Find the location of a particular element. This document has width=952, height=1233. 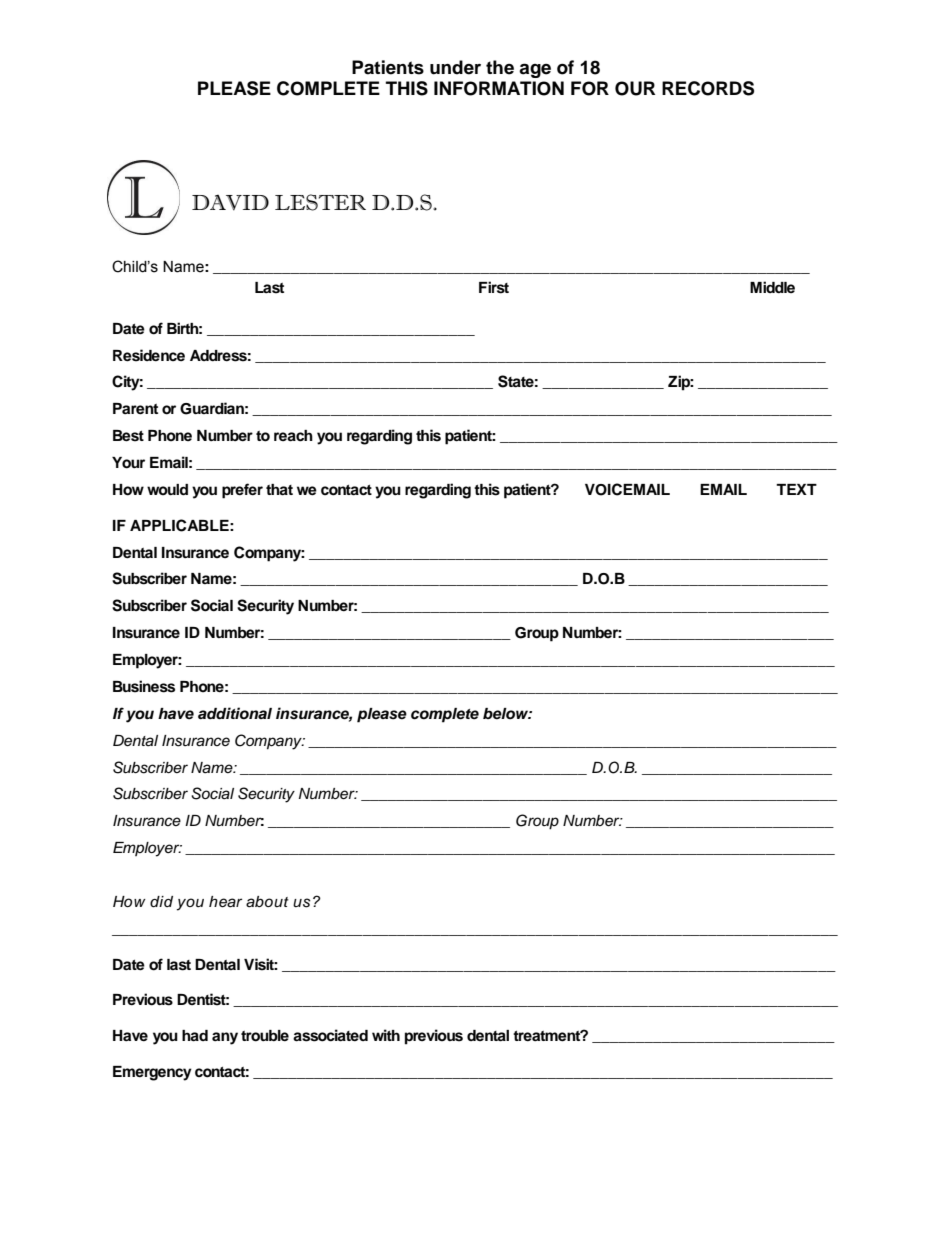

INFORMATION is located at coordinates (499, 88).
